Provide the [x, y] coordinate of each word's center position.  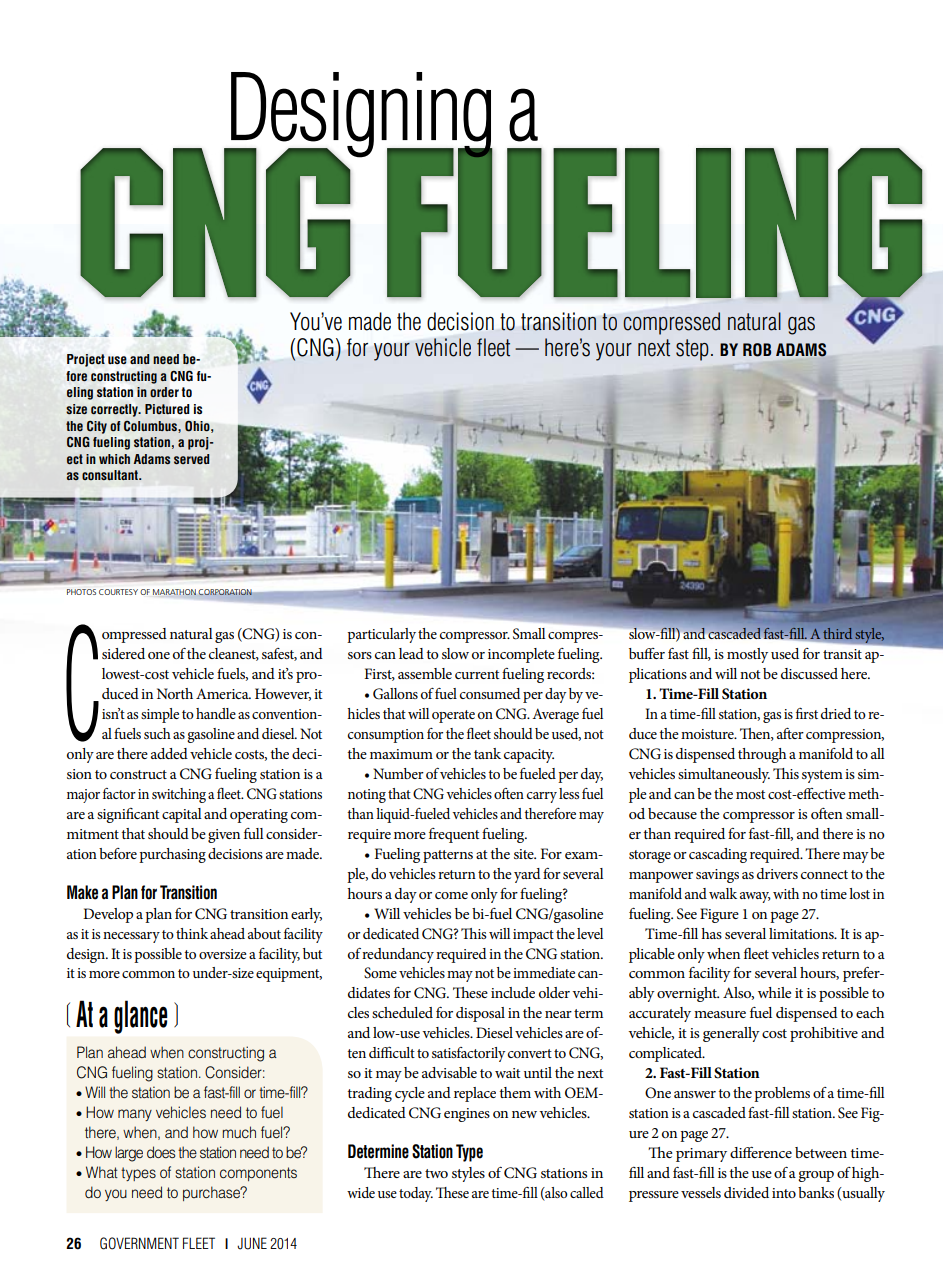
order [164, 392]
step [692, 350]
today [416, 1194]
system [822, 776]
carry [542, 797]
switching [179, 795]
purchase [213, 1193]
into [784, 1193]
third [837, 633]
